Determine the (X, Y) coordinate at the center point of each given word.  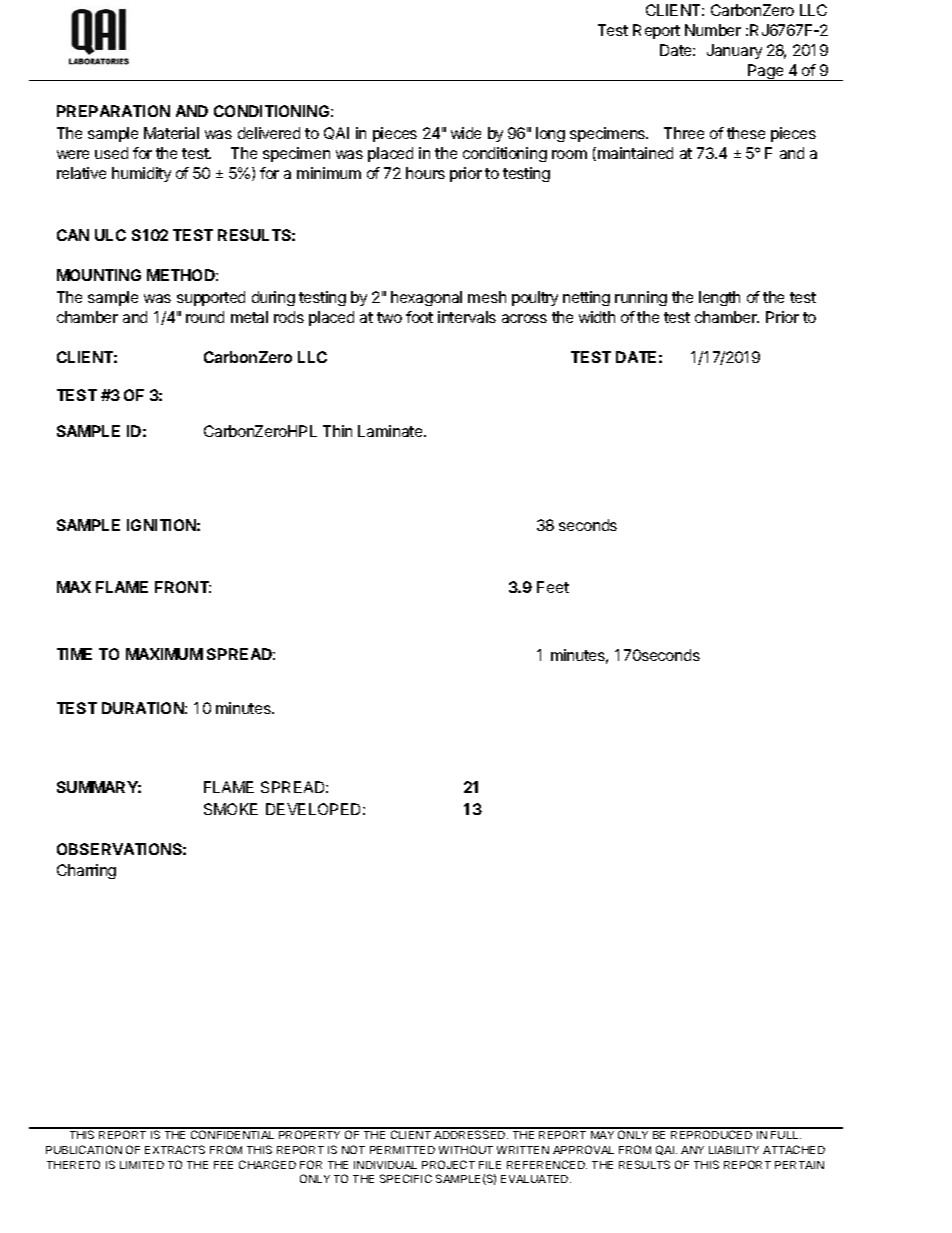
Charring (86, 871)
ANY (692, 1150)
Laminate (391, 431)
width (597, 317)
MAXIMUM (164, 654)
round (205, 317)
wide (466, 133)
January (734, 51)
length (719, 298)
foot (419, 317)
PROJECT (448, 1164)
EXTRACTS (175, 1149)
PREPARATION (113, 111)
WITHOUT (466, 1149)
